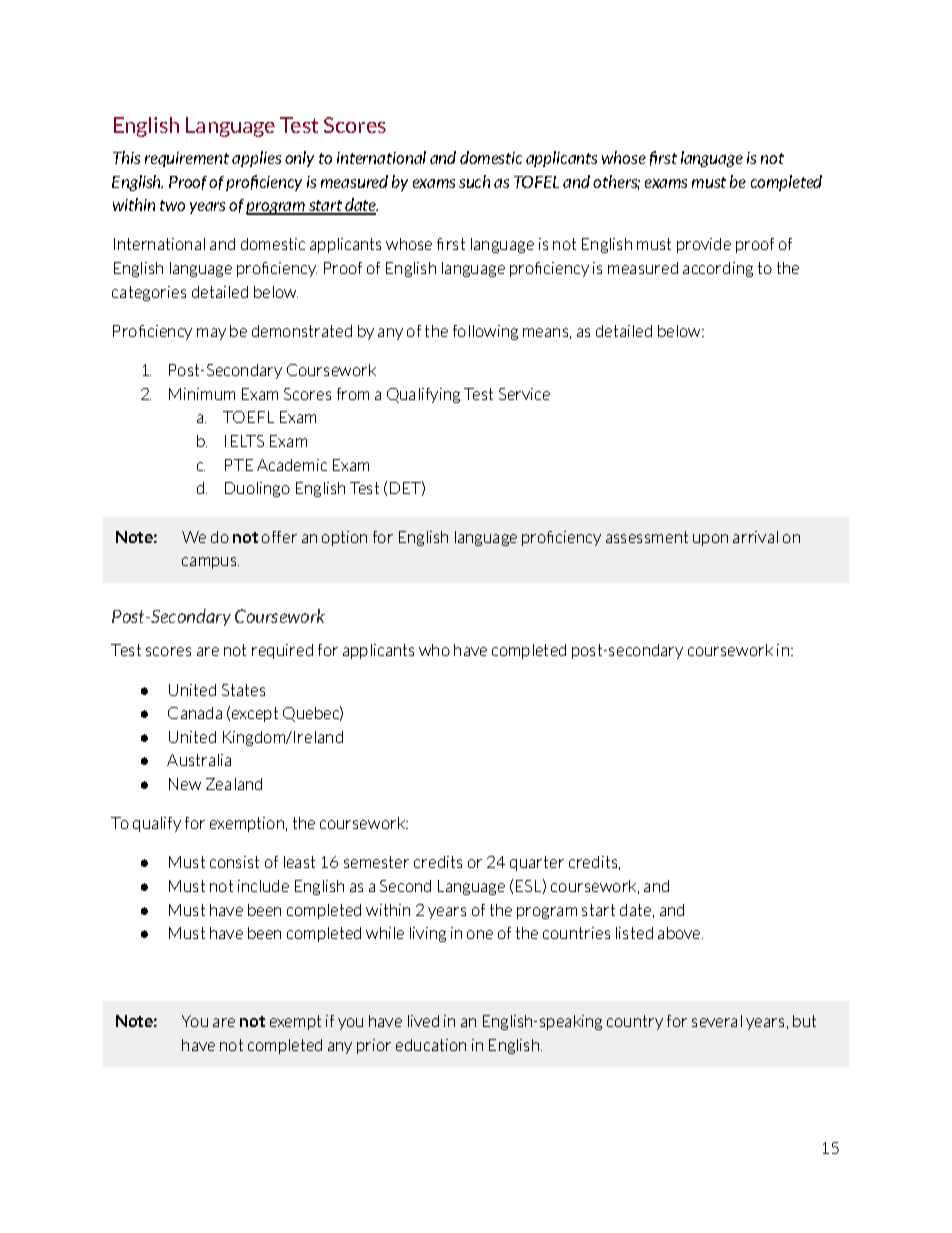 This page has width=952, height=1233. What do you see at coordinates (423, 1021) in the page?
I see `lived` at bounding box center [423, 1021].
